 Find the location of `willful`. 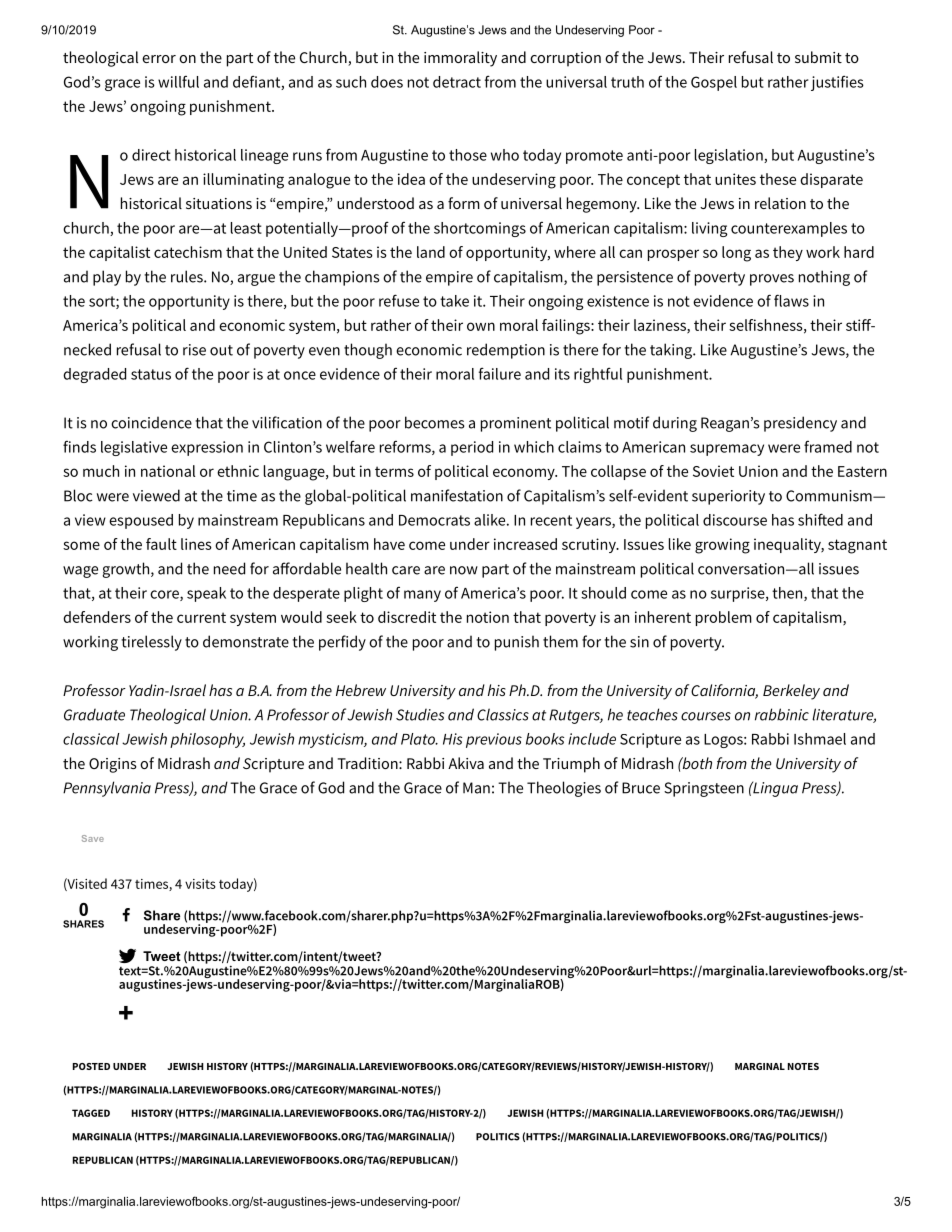

willful is located at coordinates (178, 82).
